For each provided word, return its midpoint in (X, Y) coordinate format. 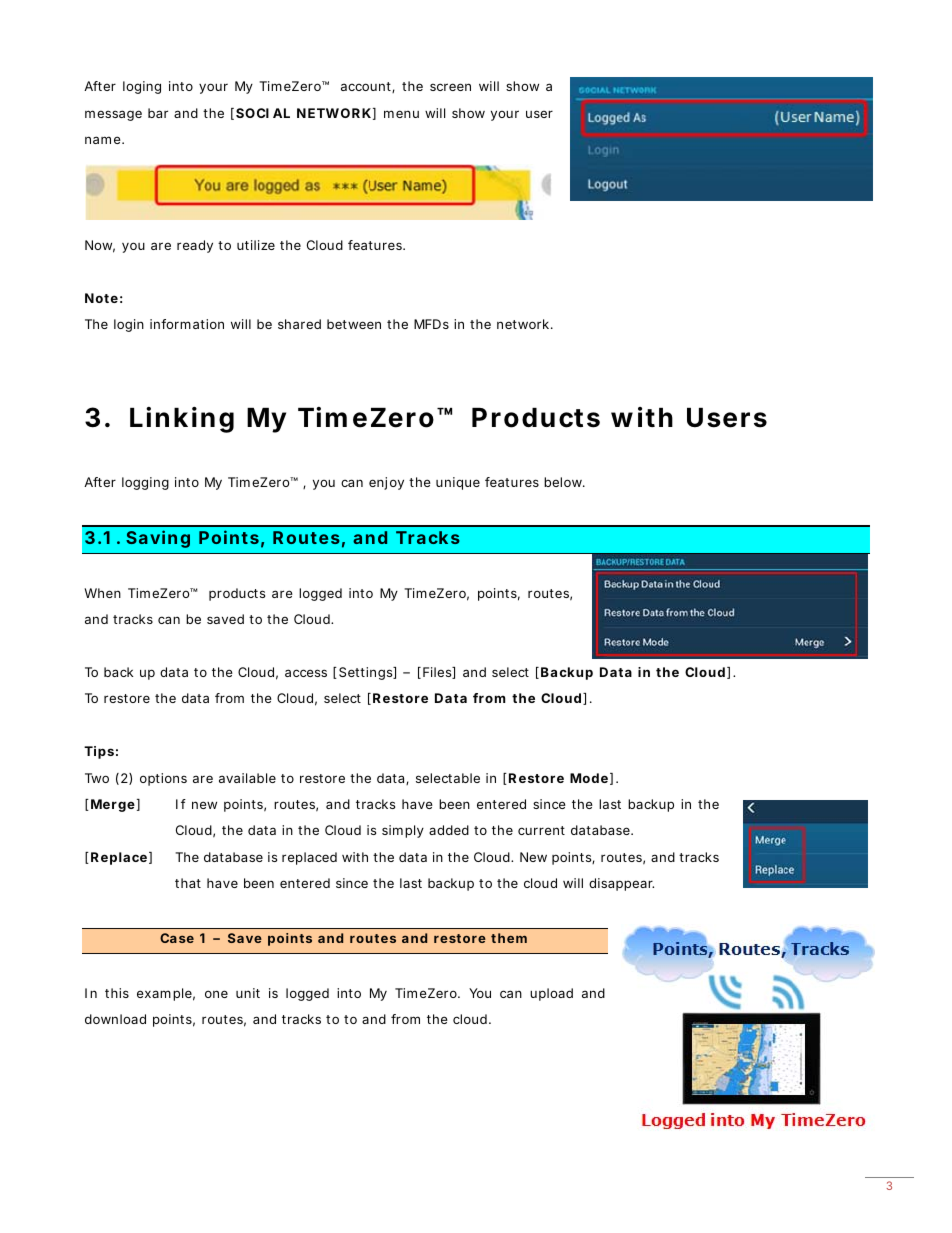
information (187, 324)
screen (450, 87)
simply (403, 831)
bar (158, 113)
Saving (158, 539)
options (163, 779)
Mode (589, 778)
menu (401, 114)
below (564, 482)
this (117, 993)
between (354, 324)
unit (248, 993)
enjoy (386, 483)
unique (458, 483)
